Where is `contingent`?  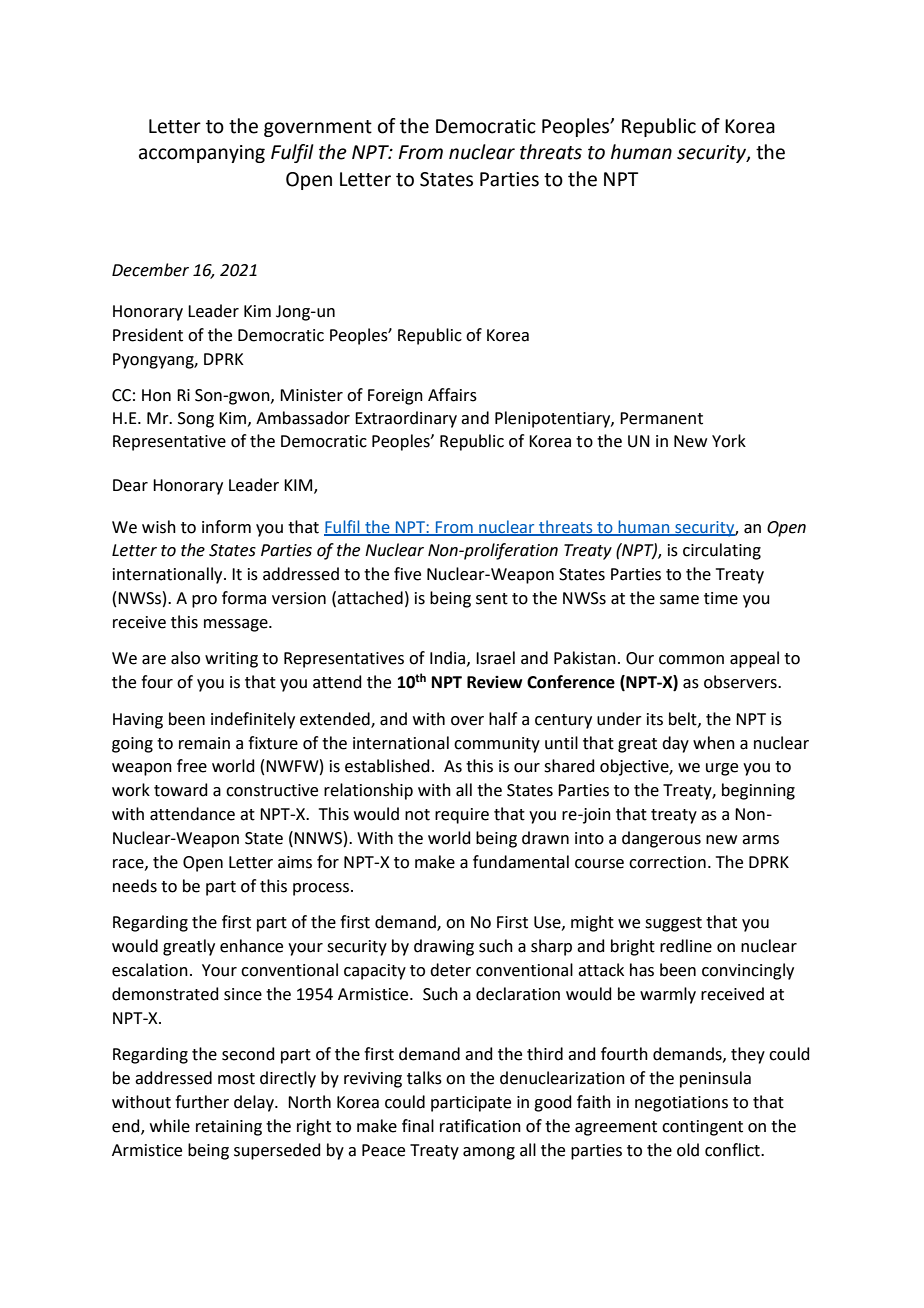
contingent is located at coordinates (702, 1128).
